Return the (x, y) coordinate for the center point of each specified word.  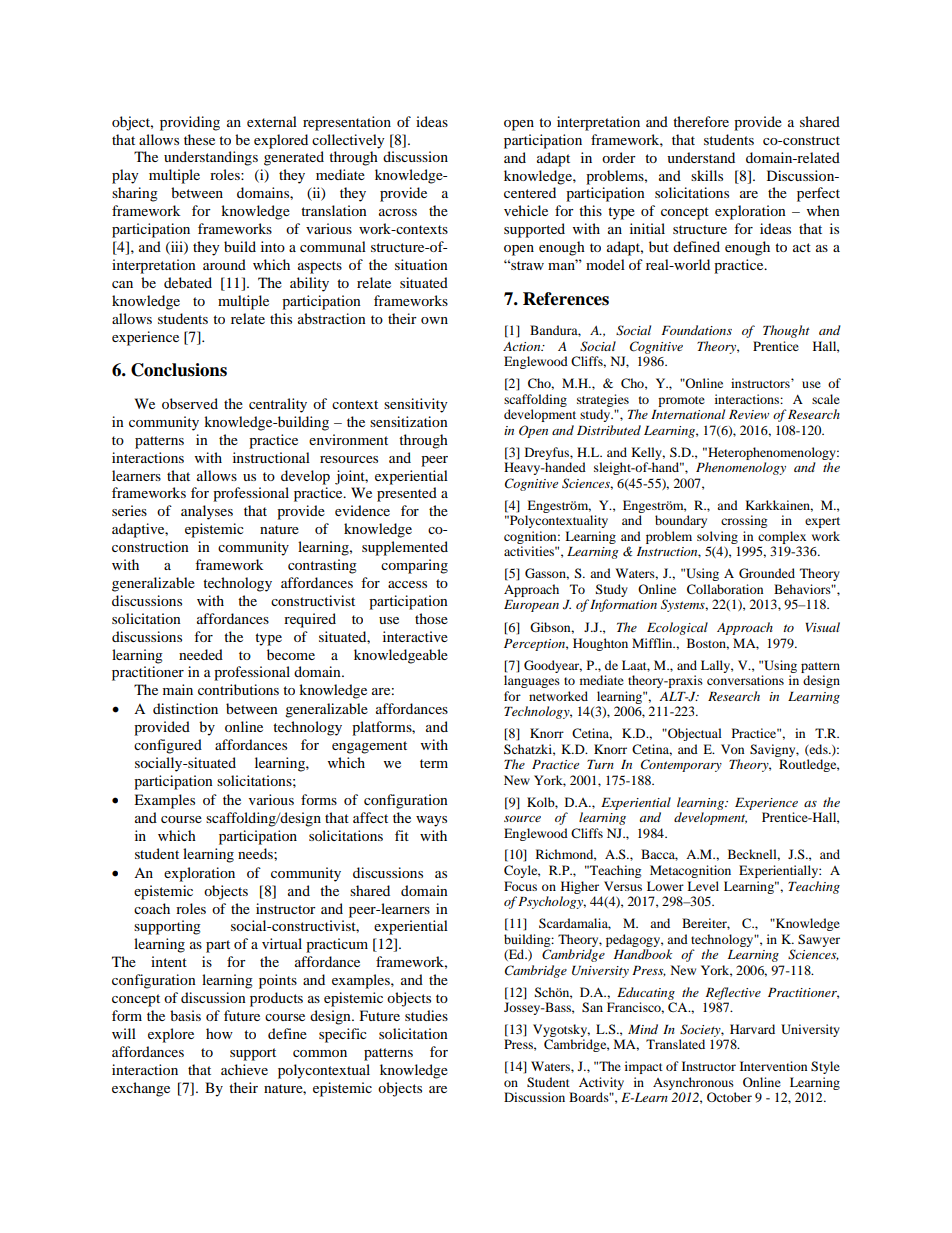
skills (707, 175)
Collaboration (725, 589)
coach (152, 908)
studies (426, 1015)
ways (431, 821)
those (431, 618)
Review (749, 414)
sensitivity (416, 405)
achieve (244, 1069)
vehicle (526, 210)
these (199, 139)
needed (201, 654)
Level (703, 886)
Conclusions (179, 370)
